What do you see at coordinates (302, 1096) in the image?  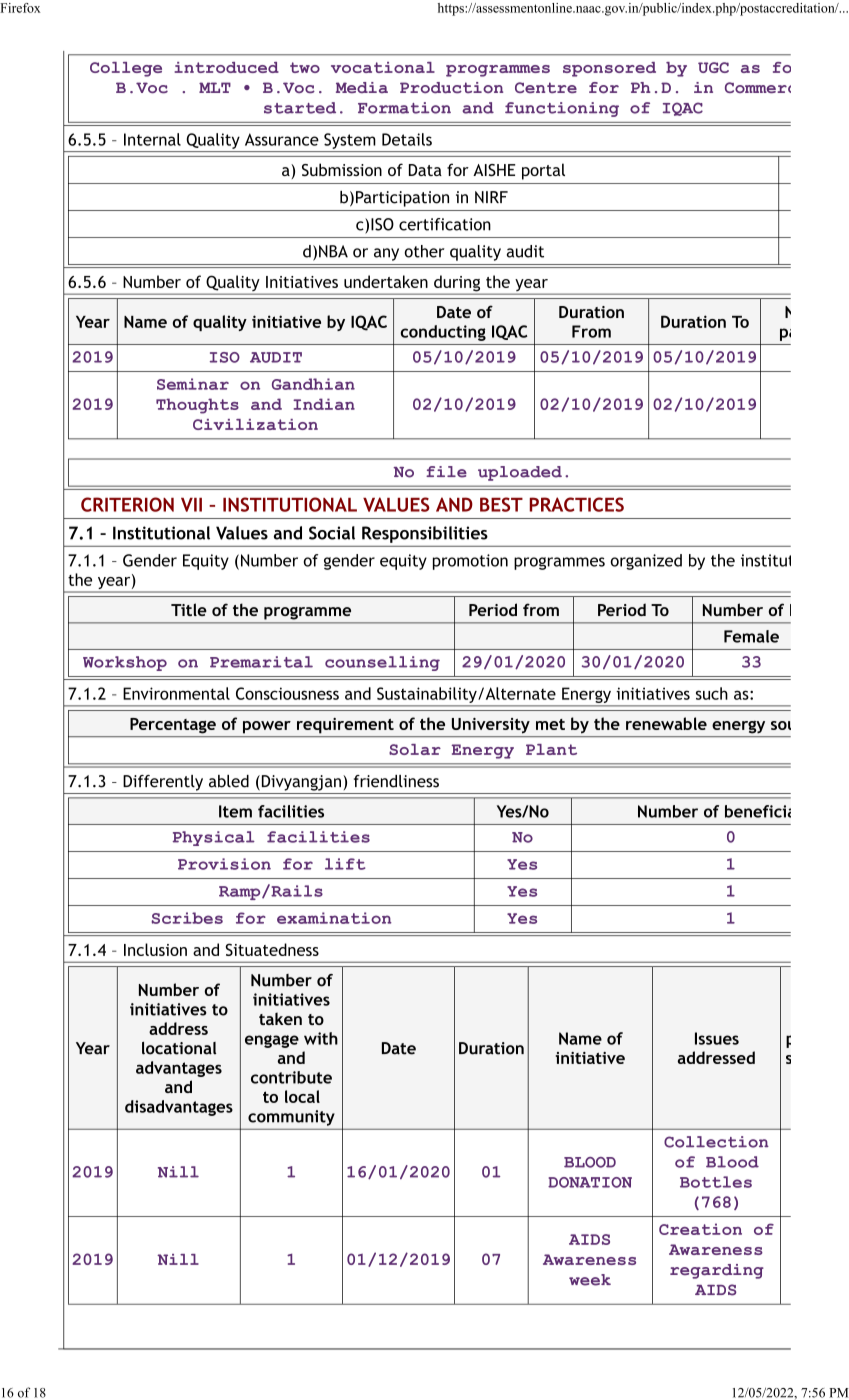 I see `local` at bounding box center [302, 1096].
